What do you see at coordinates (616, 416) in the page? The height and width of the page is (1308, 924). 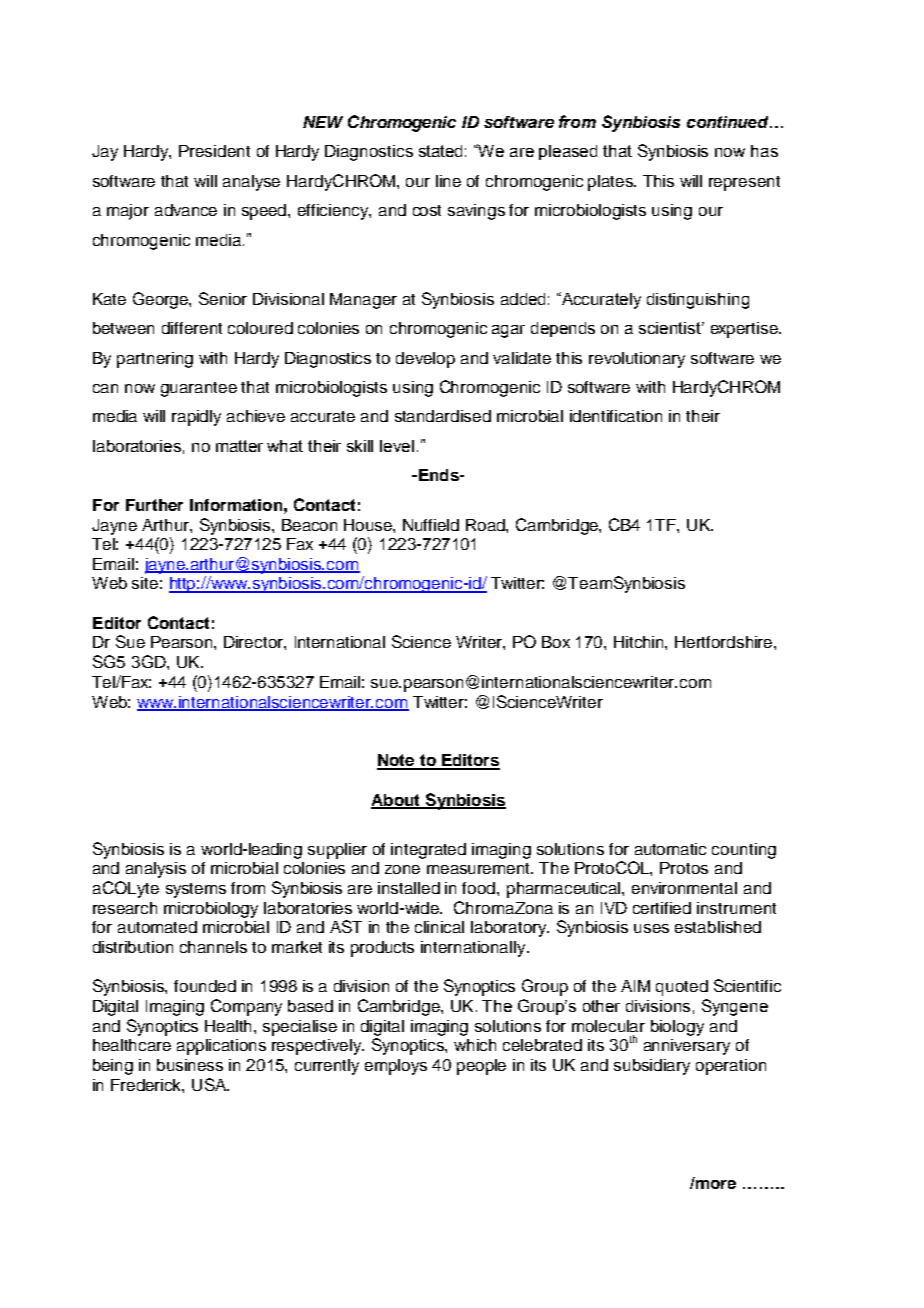 I see `identification` at bounding box center [616, 416].
